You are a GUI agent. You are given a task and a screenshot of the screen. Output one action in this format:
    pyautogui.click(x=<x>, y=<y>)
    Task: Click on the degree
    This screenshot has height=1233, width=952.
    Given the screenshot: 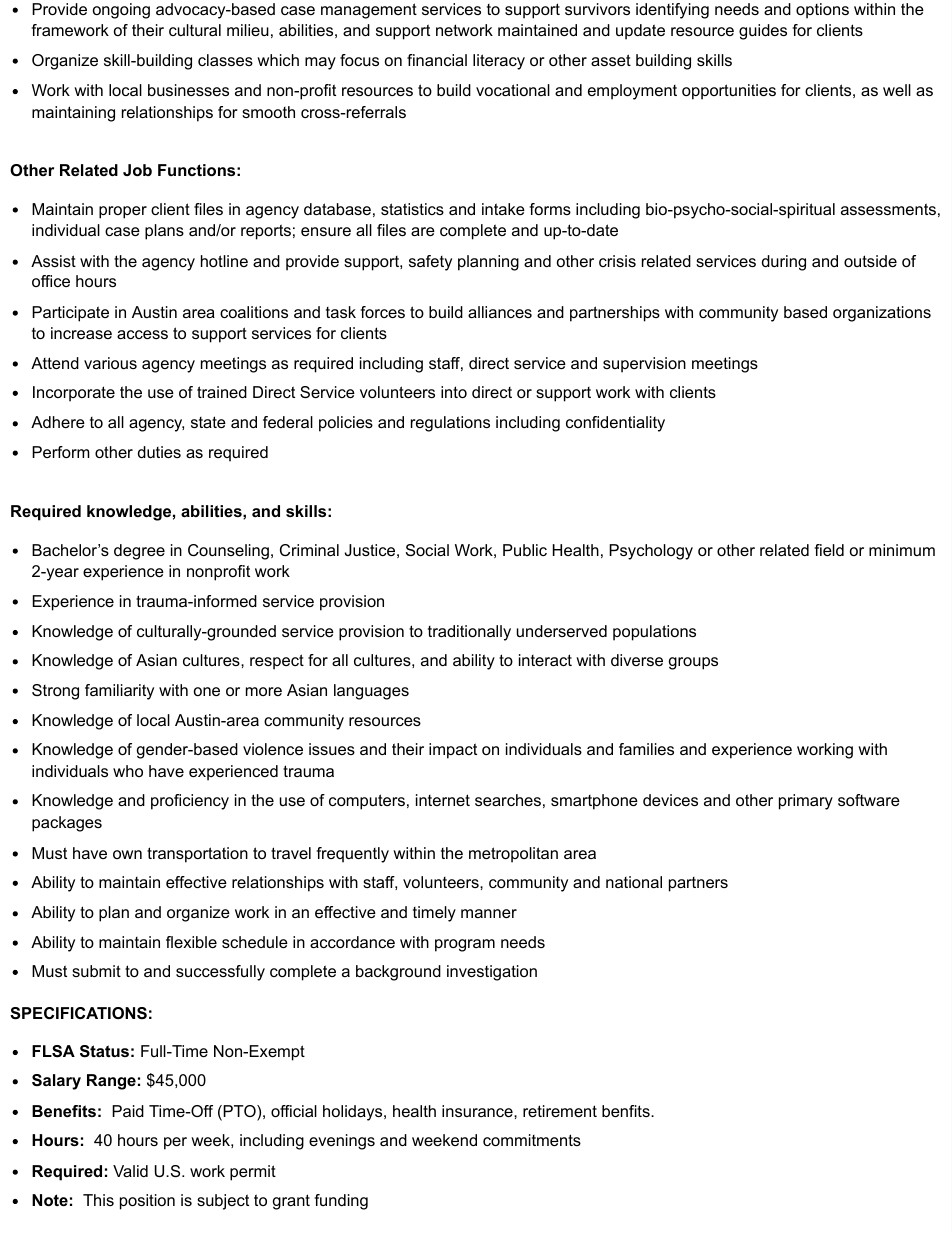 What is the action you would take?
    pyautogui.click(x=139, y=552)
